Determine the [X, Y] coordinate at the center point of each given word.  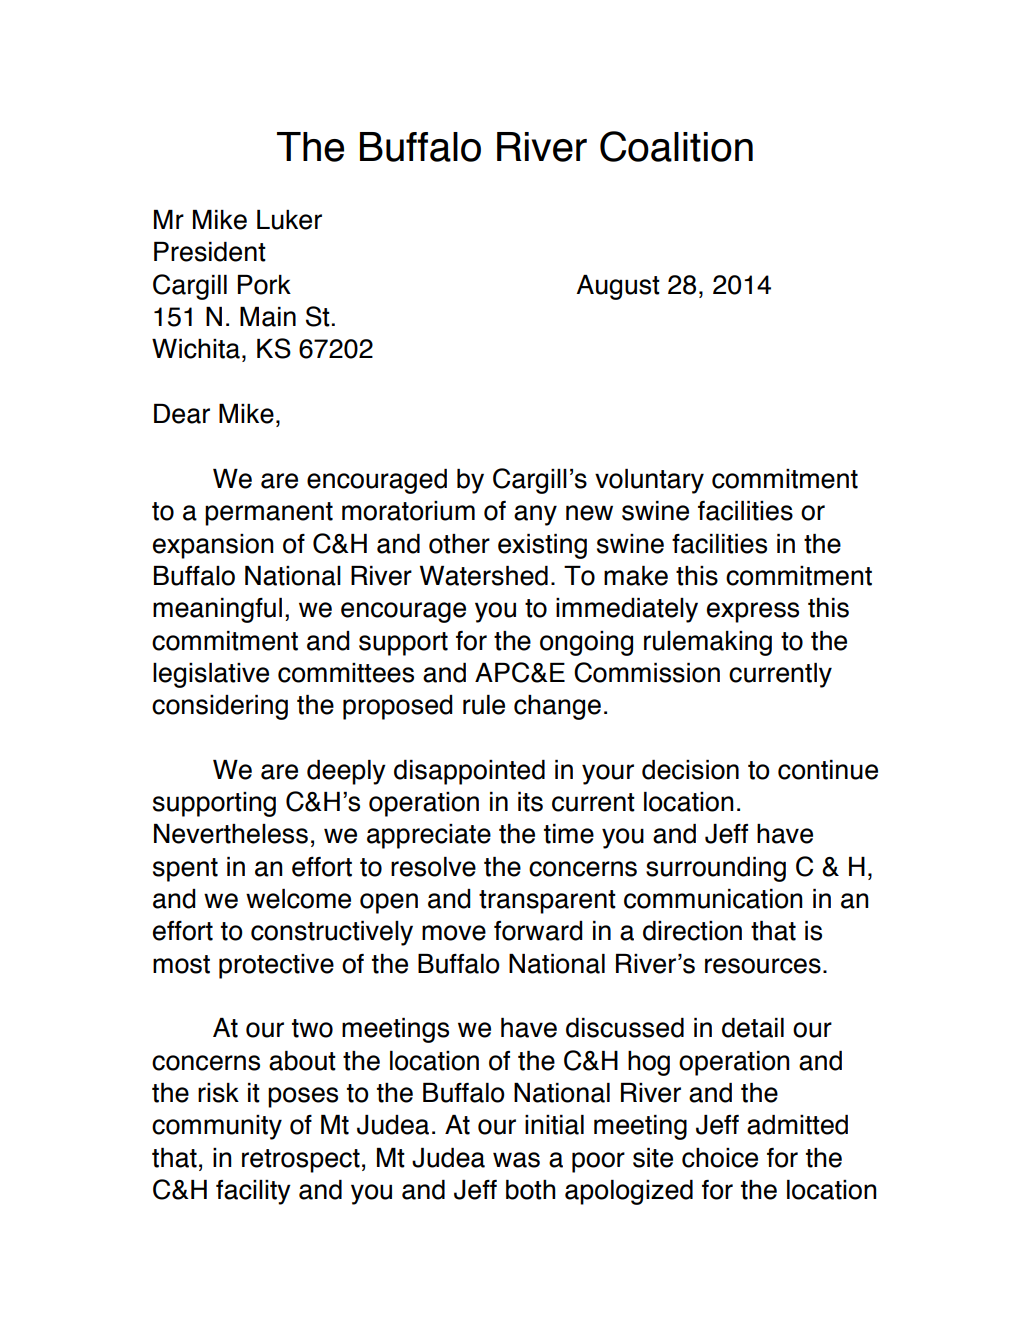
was [516, 1160]
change [557, 707]
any [535, 515]
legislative [211, 675]
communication [713, 899]
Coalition [676, 146]
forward [538, 931]
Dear [182, 414]
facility [253, 1192]
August [618, 287]
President [210, 252]
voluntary [649, 481]
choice [720, 1158]
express [753, 612]
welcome [298, 899]
